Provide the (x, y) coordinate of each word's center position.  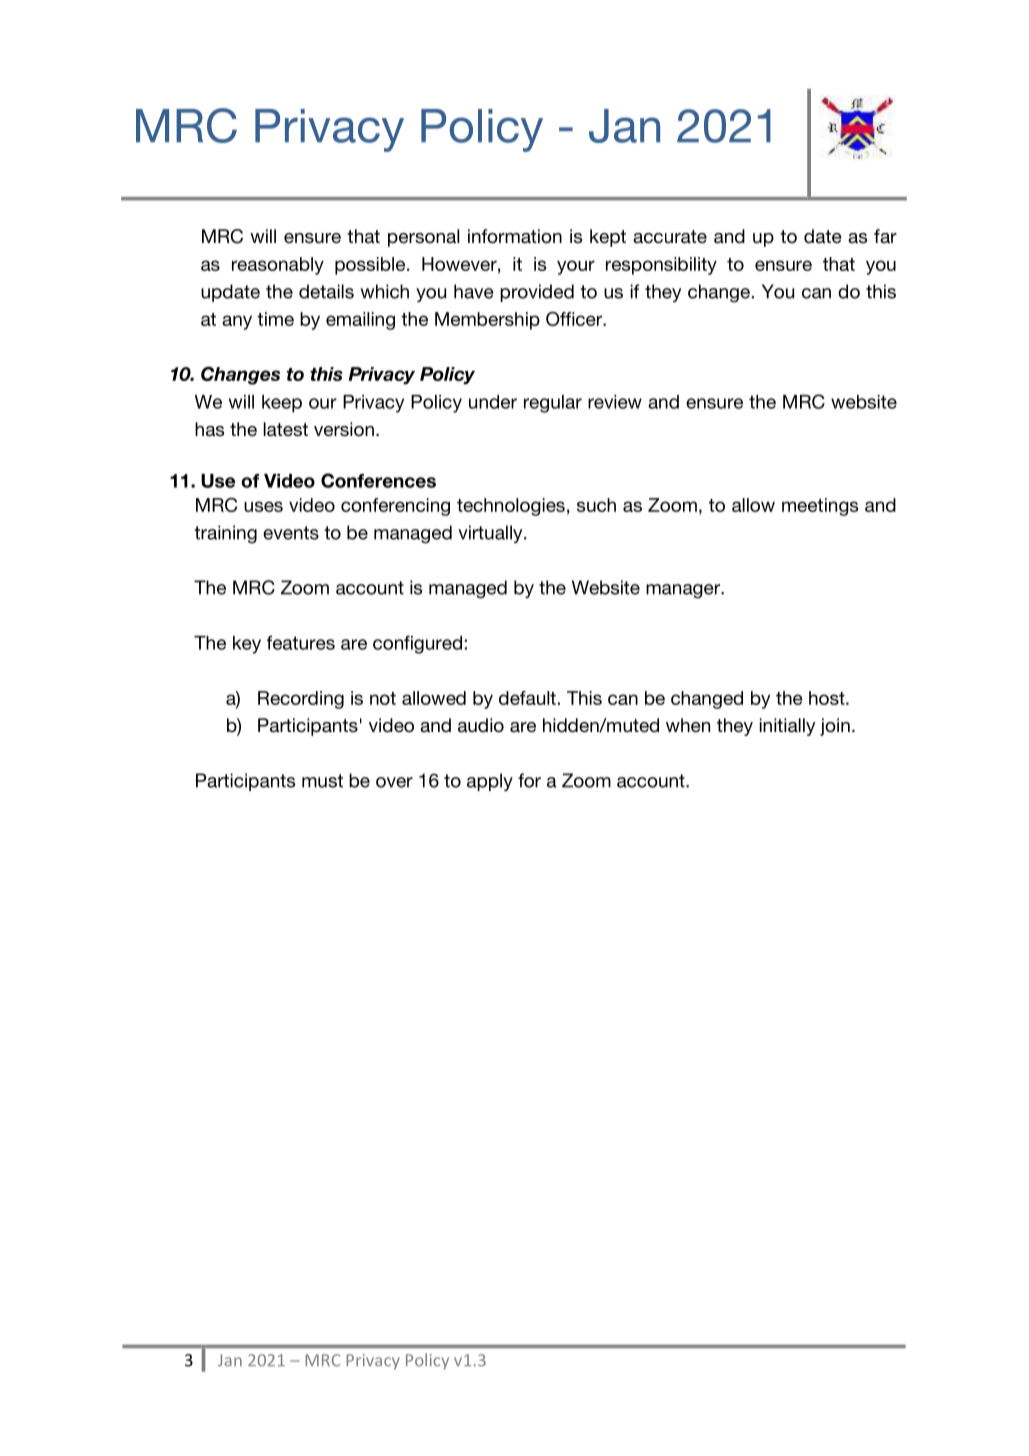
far (885, 236)
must (322, 781)
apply (490, 782)
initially (788, 727)
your (576, 267)
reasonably (278, 266)
